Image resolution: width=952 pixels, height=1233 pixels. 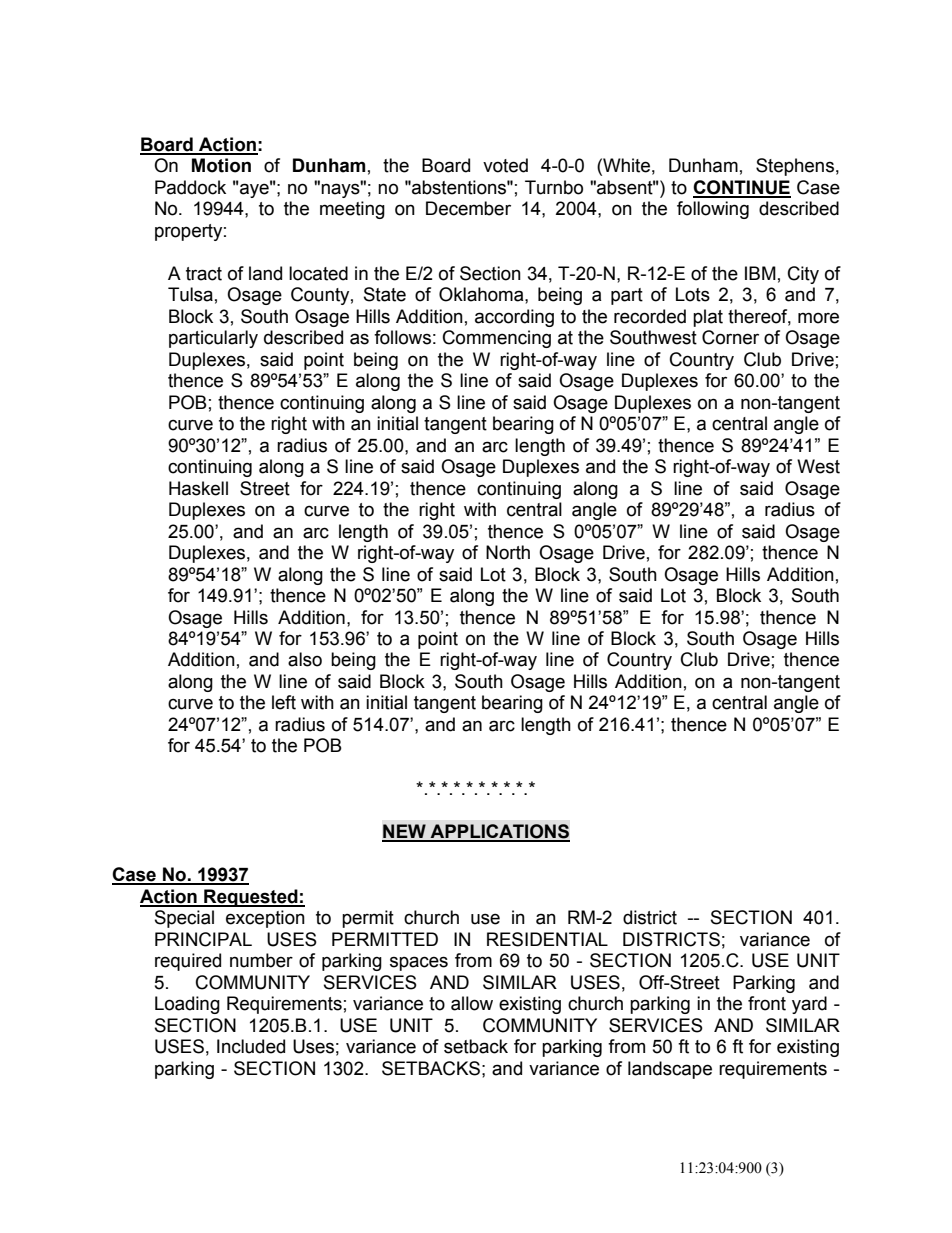 I want to click on Motion, so click(x=221, y=165).
